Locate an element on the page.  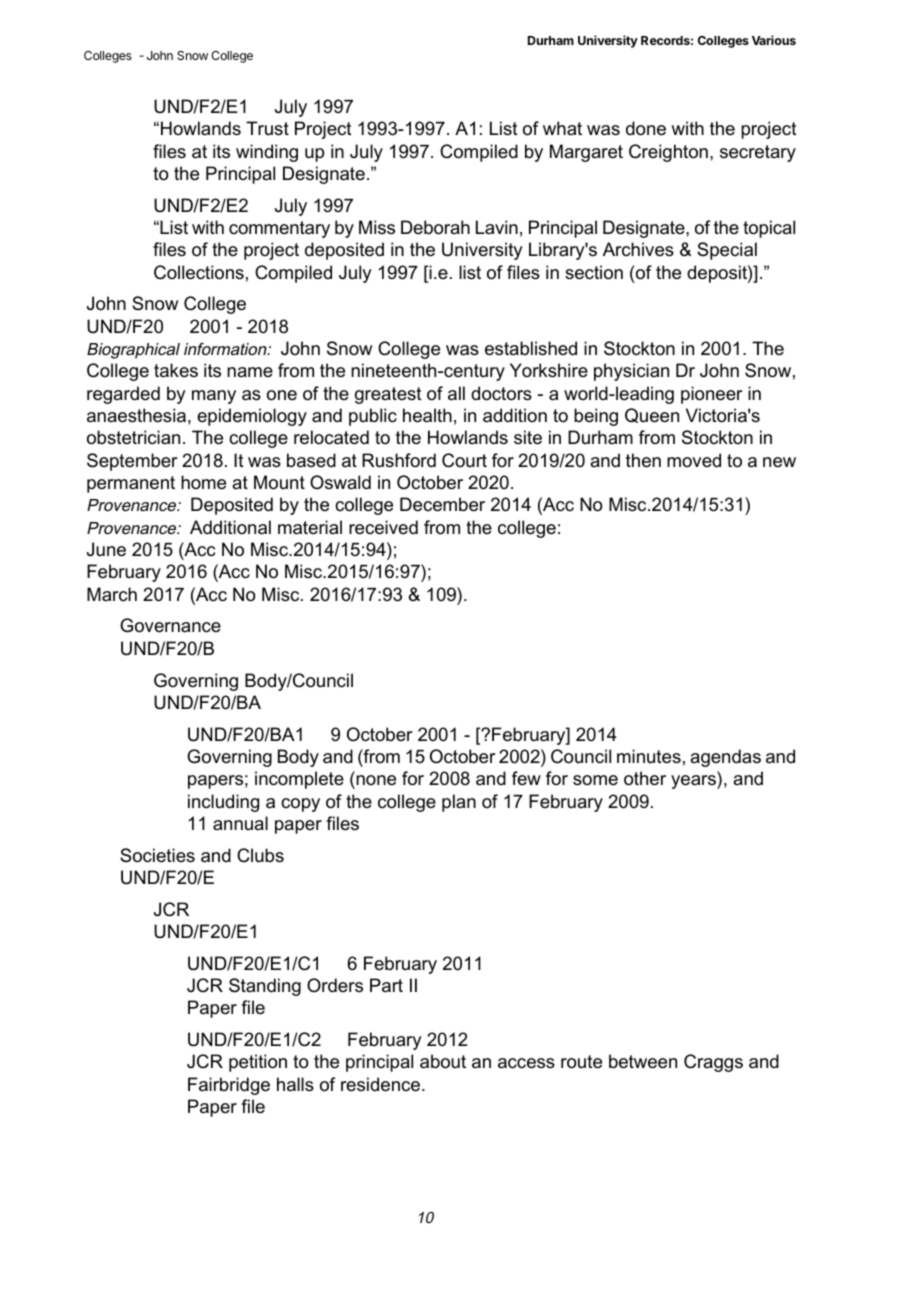
including is located at coordinates (223, 803).
